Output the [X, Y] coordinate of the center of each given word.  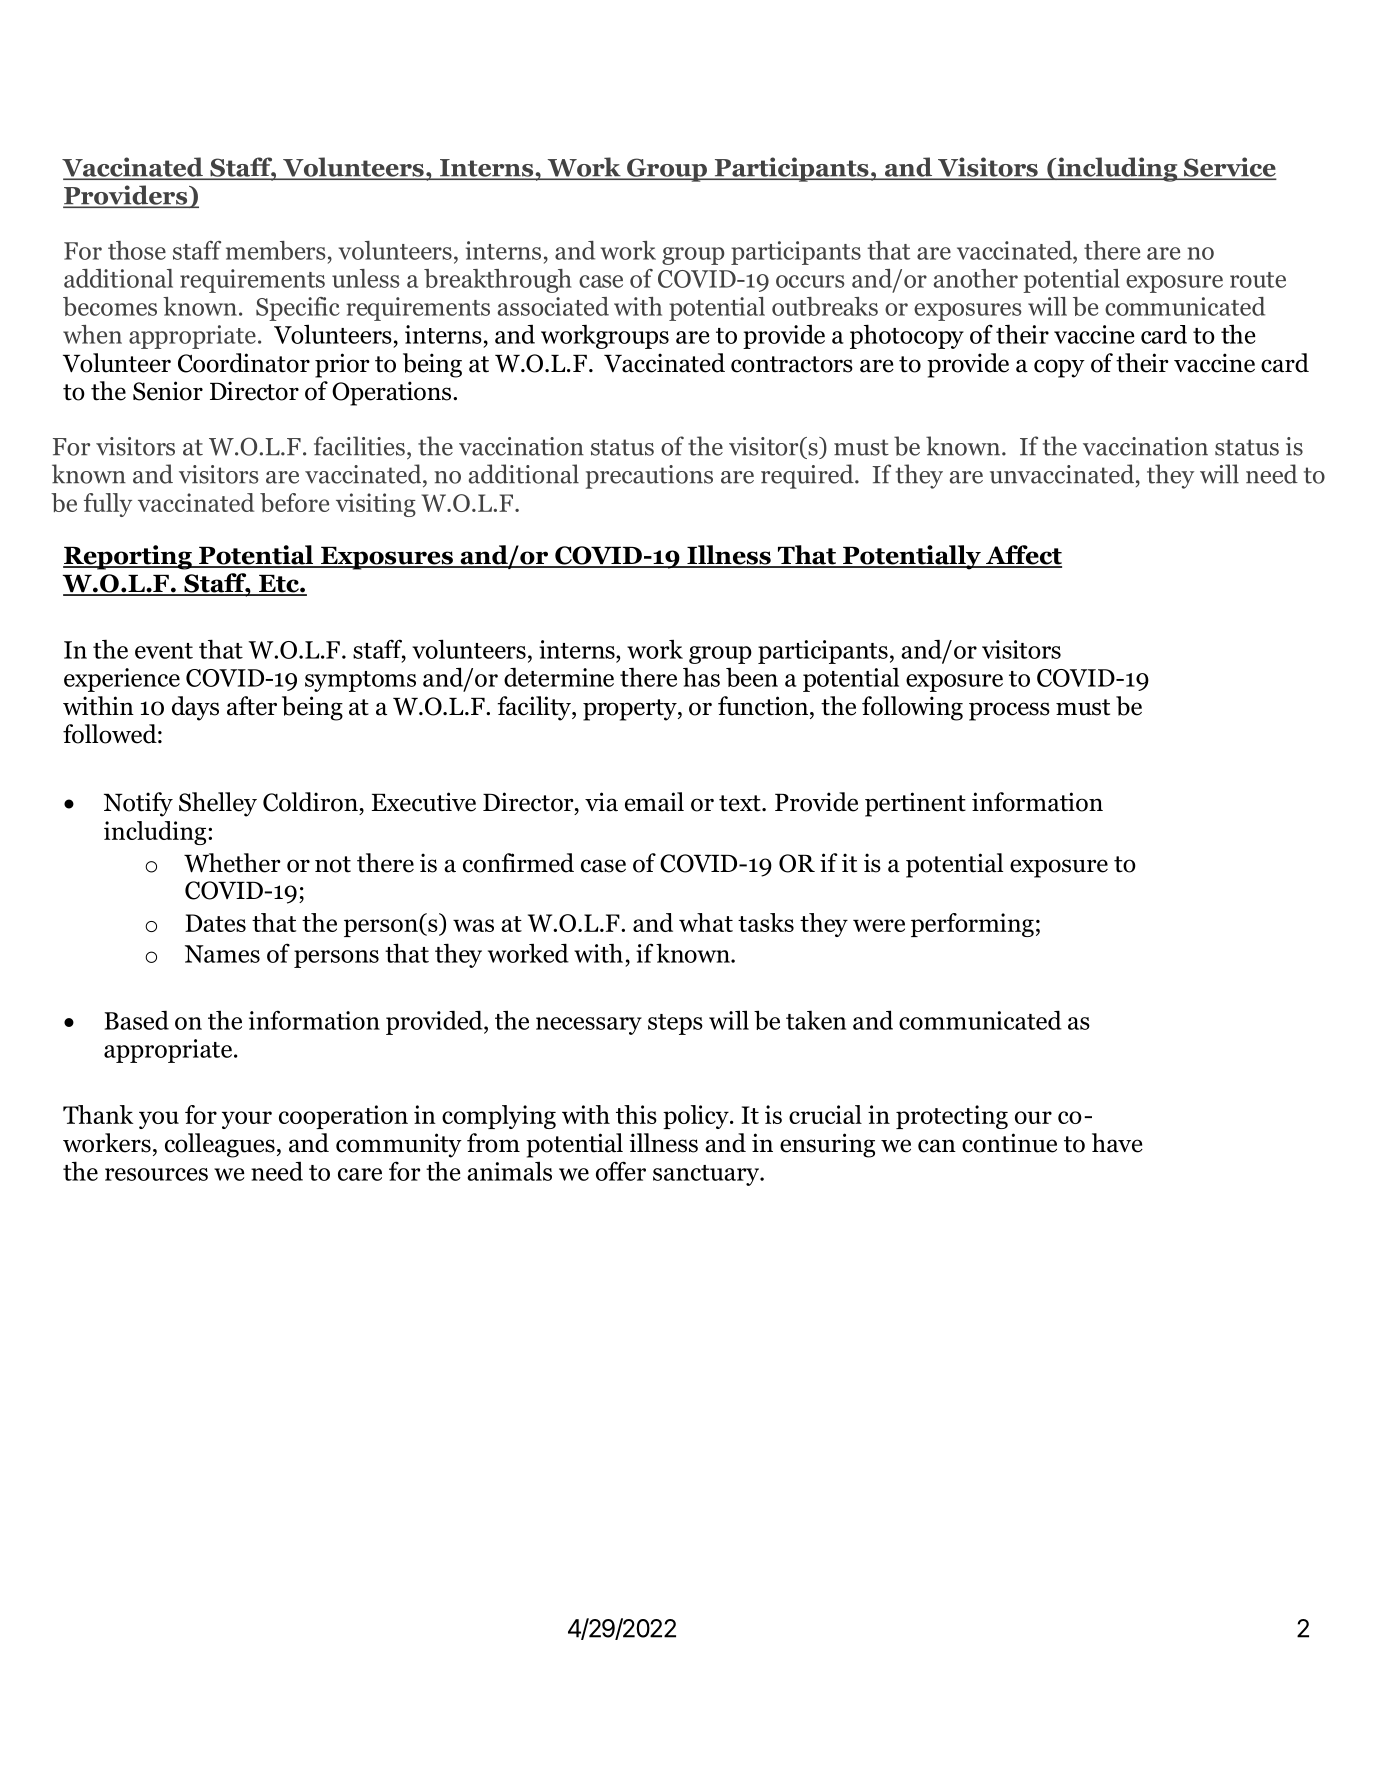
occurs [810, 281]
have [1117, 1143]
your [247, 1120]
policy [697, 1117]
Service [1229, 168]
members [275, 250]
